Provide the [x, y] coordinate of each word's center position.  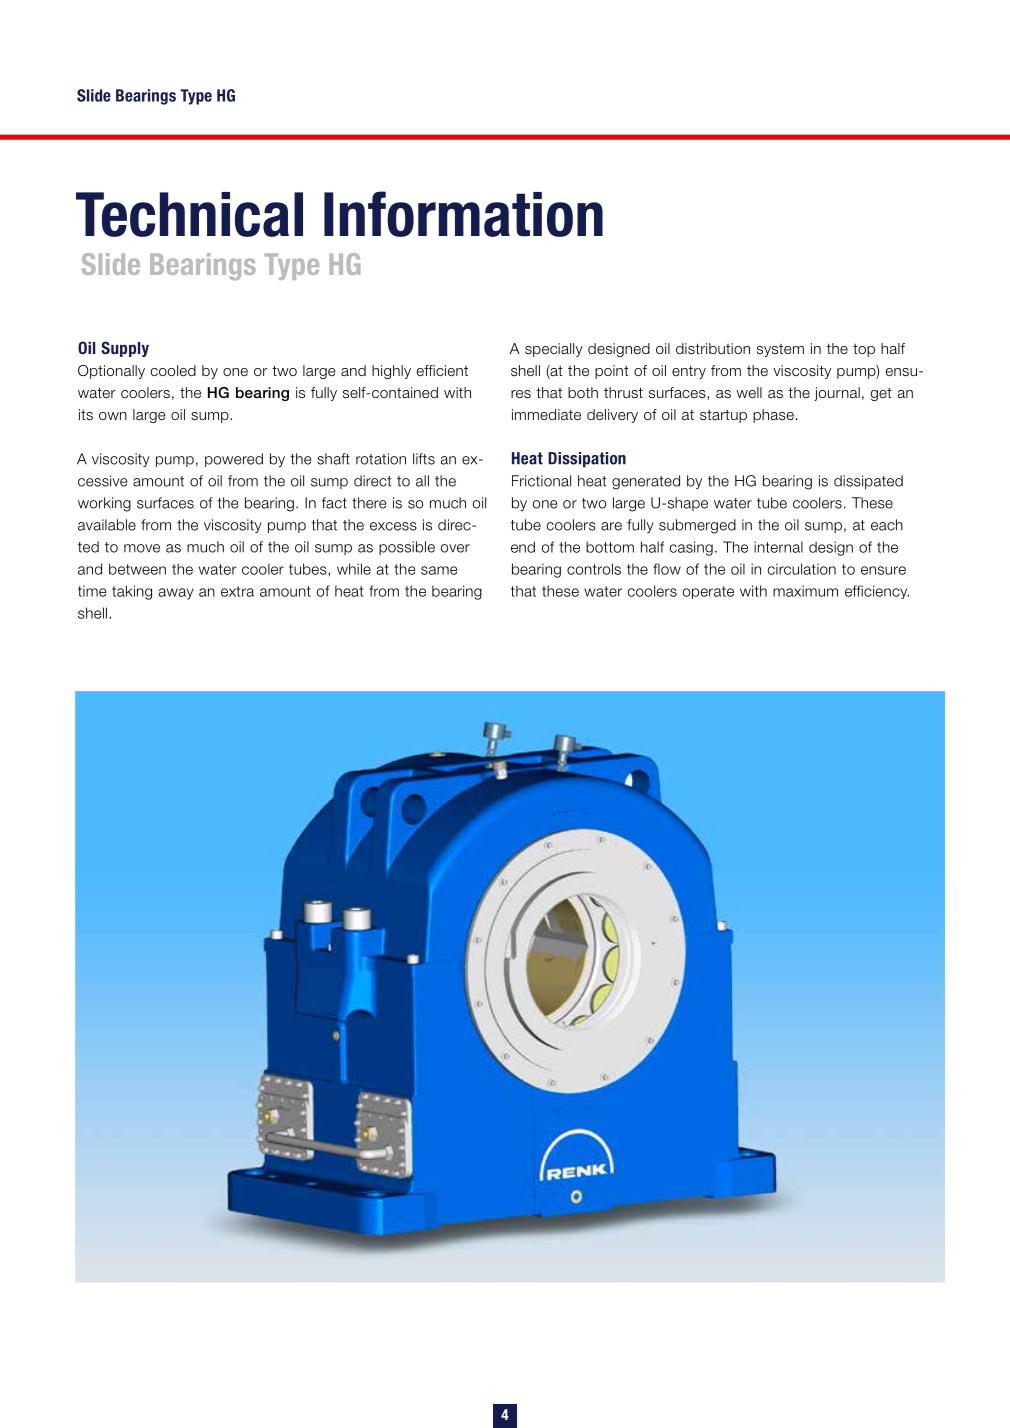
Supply [125, 349]
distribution [713, 349]
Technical [189, 214]
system [780, 350]
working [104, 504]
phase [773, 416]
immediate [546, 415]
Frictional [541, 481]
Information [463, 214]
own [113, 416]
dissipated [868, 482]
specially [554, 350]
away [176, 594]
